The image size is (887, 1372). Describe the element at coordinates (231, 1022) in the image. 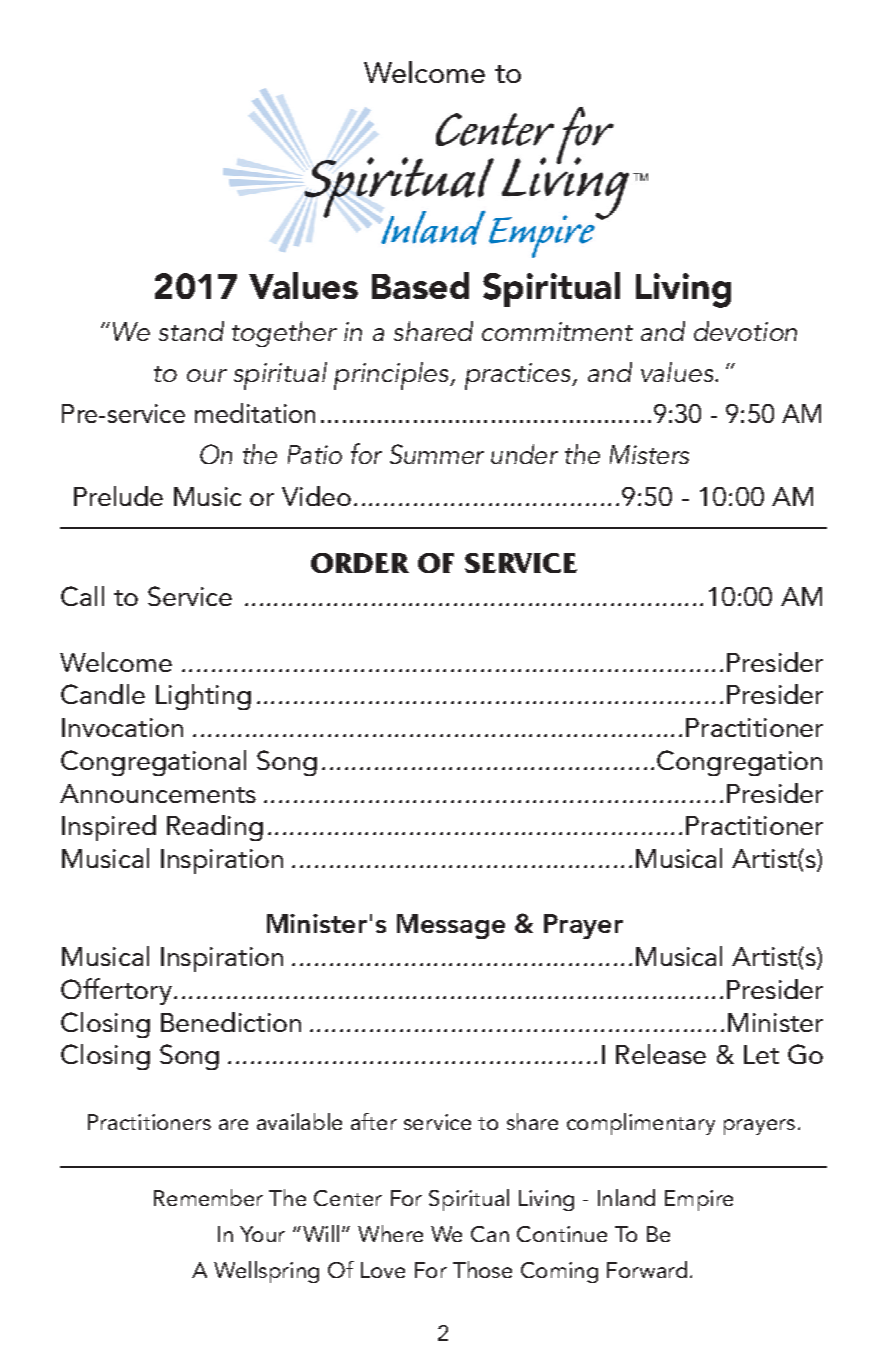

I see `Benediction` at that location.
